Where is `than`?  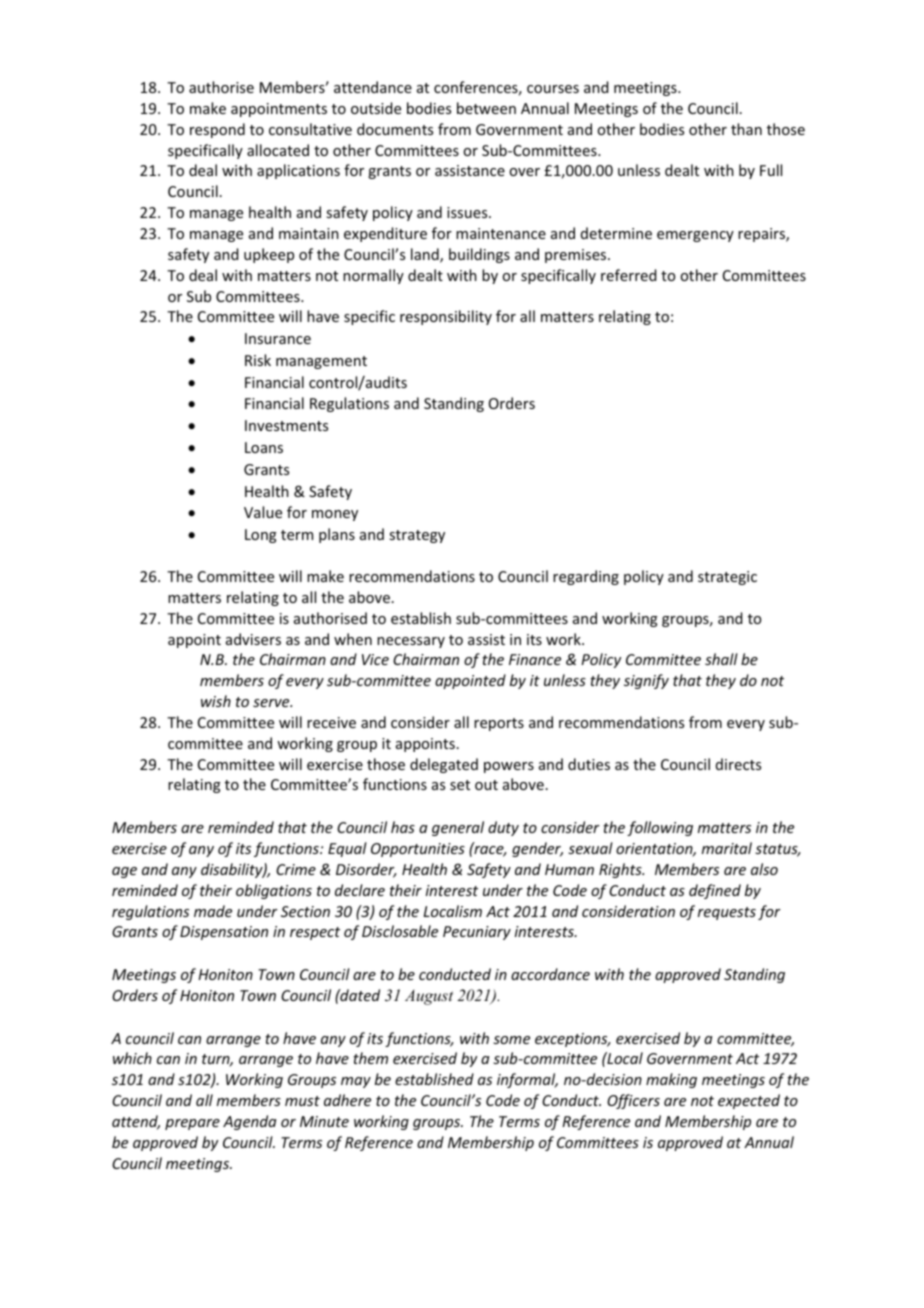 than is located at coordinates (746, 129).
